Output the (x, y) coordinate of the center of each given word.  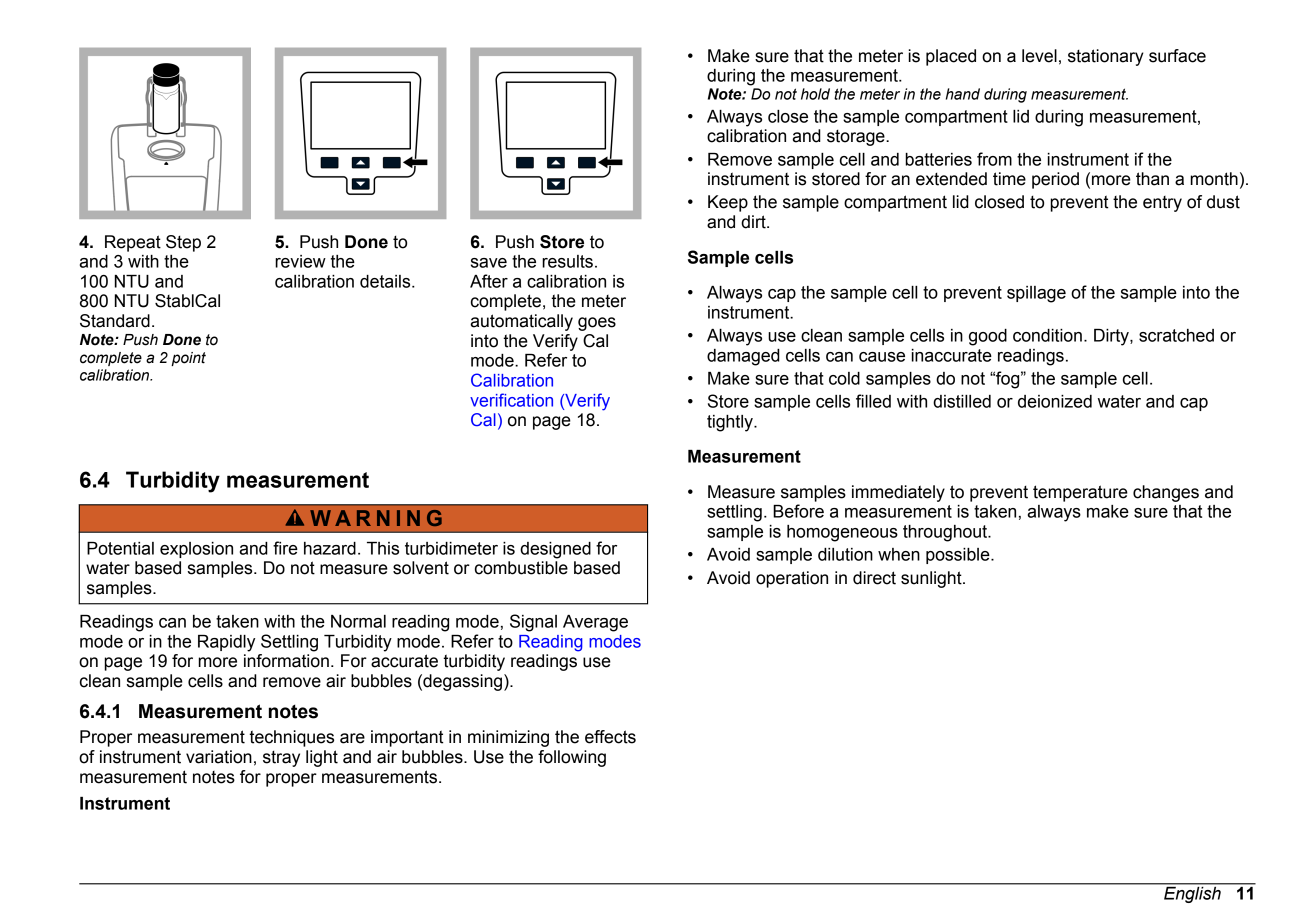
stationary (1106, 57)
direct (874, 578)
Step (183, 243)
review (300, 261)
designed (555, 550)
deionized (1055, 401)
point (188, 359)
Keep (728, 203)
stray (281, 759)
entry (1162, 204)
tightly (731, 423)
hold (815, 94)
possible (959, 556)
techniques (291, 738)
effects (610, 737)
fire (285, 548)
